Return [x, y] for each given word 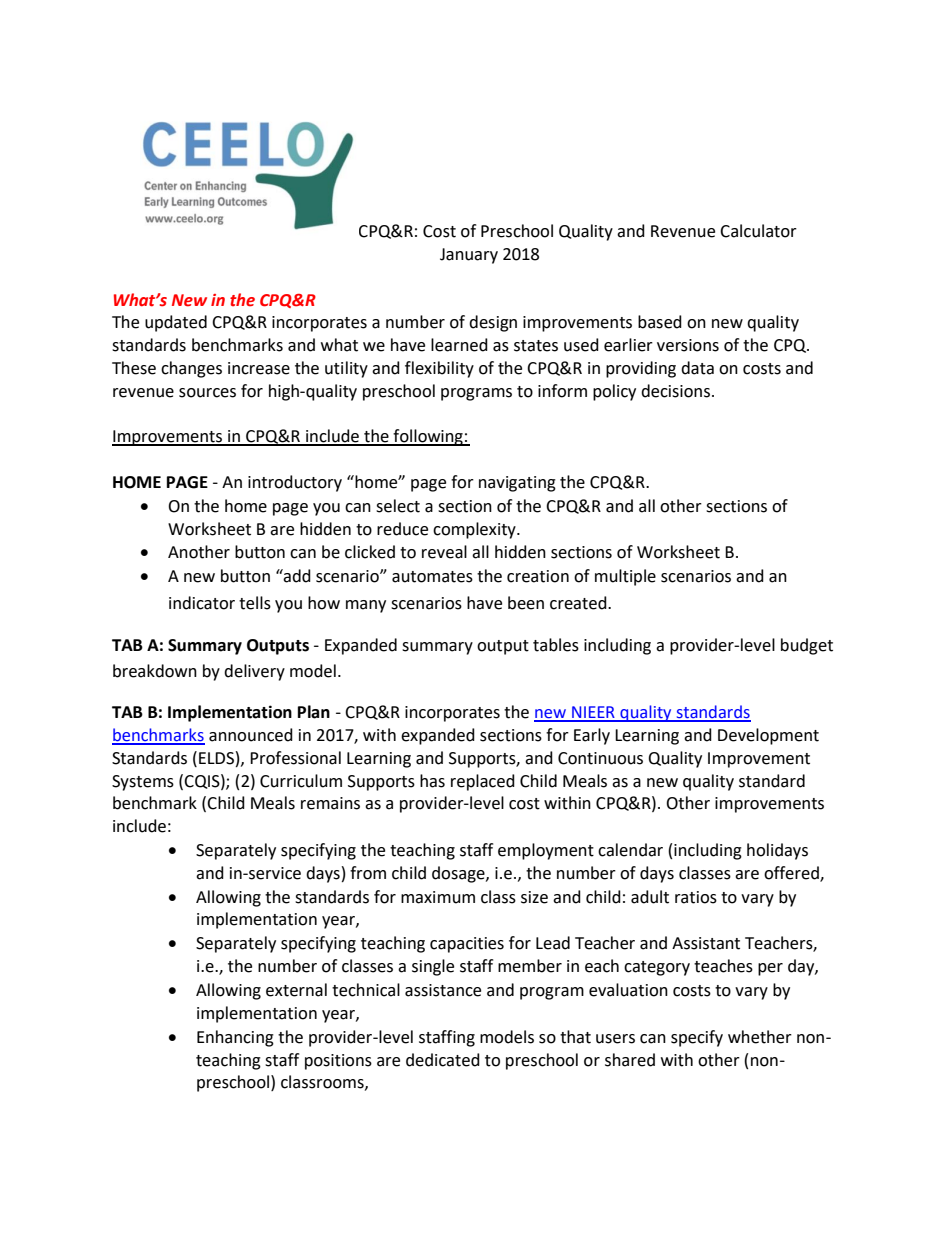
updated [176, 323]
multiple [625, 577]
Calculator [758, 231]
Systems [143, 783]
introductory [295, 483]
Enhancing [235, 1038]
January [469, 256]
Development [768, 736]
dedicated [443, 1060]
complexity [475, 530]
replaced [483, 782]
